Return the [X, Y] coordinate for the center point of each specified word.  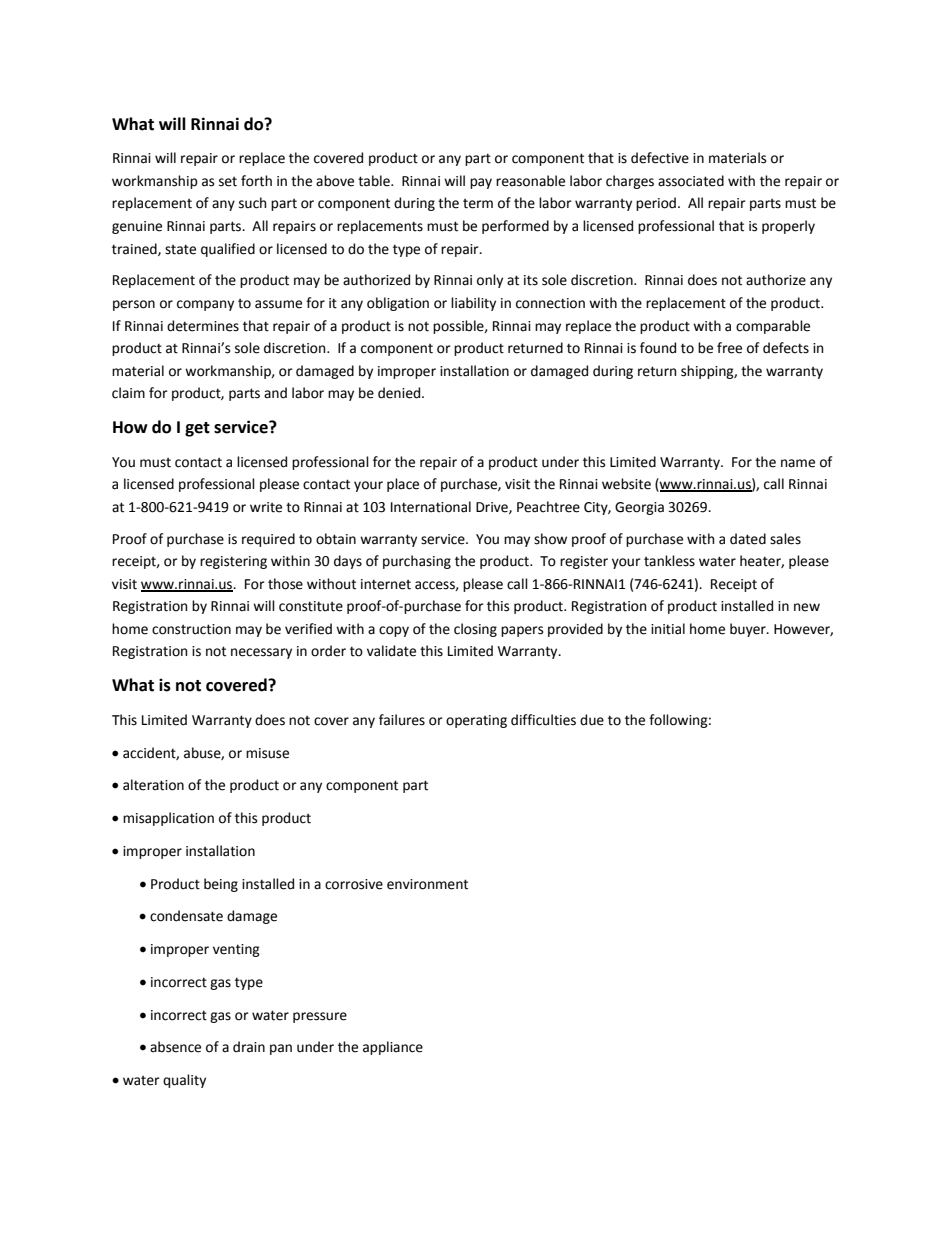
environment [427, 884]
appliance [393, 1048]
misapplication [168, 819]
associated [691, 181]
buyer [749, 630]
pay [481, 183]
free [729, 348]
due [592, 720]
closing [475, 630]
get [197, 429]
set [228, 182]
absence [175, 1047]
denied [400, 393]
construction [191, 629]
